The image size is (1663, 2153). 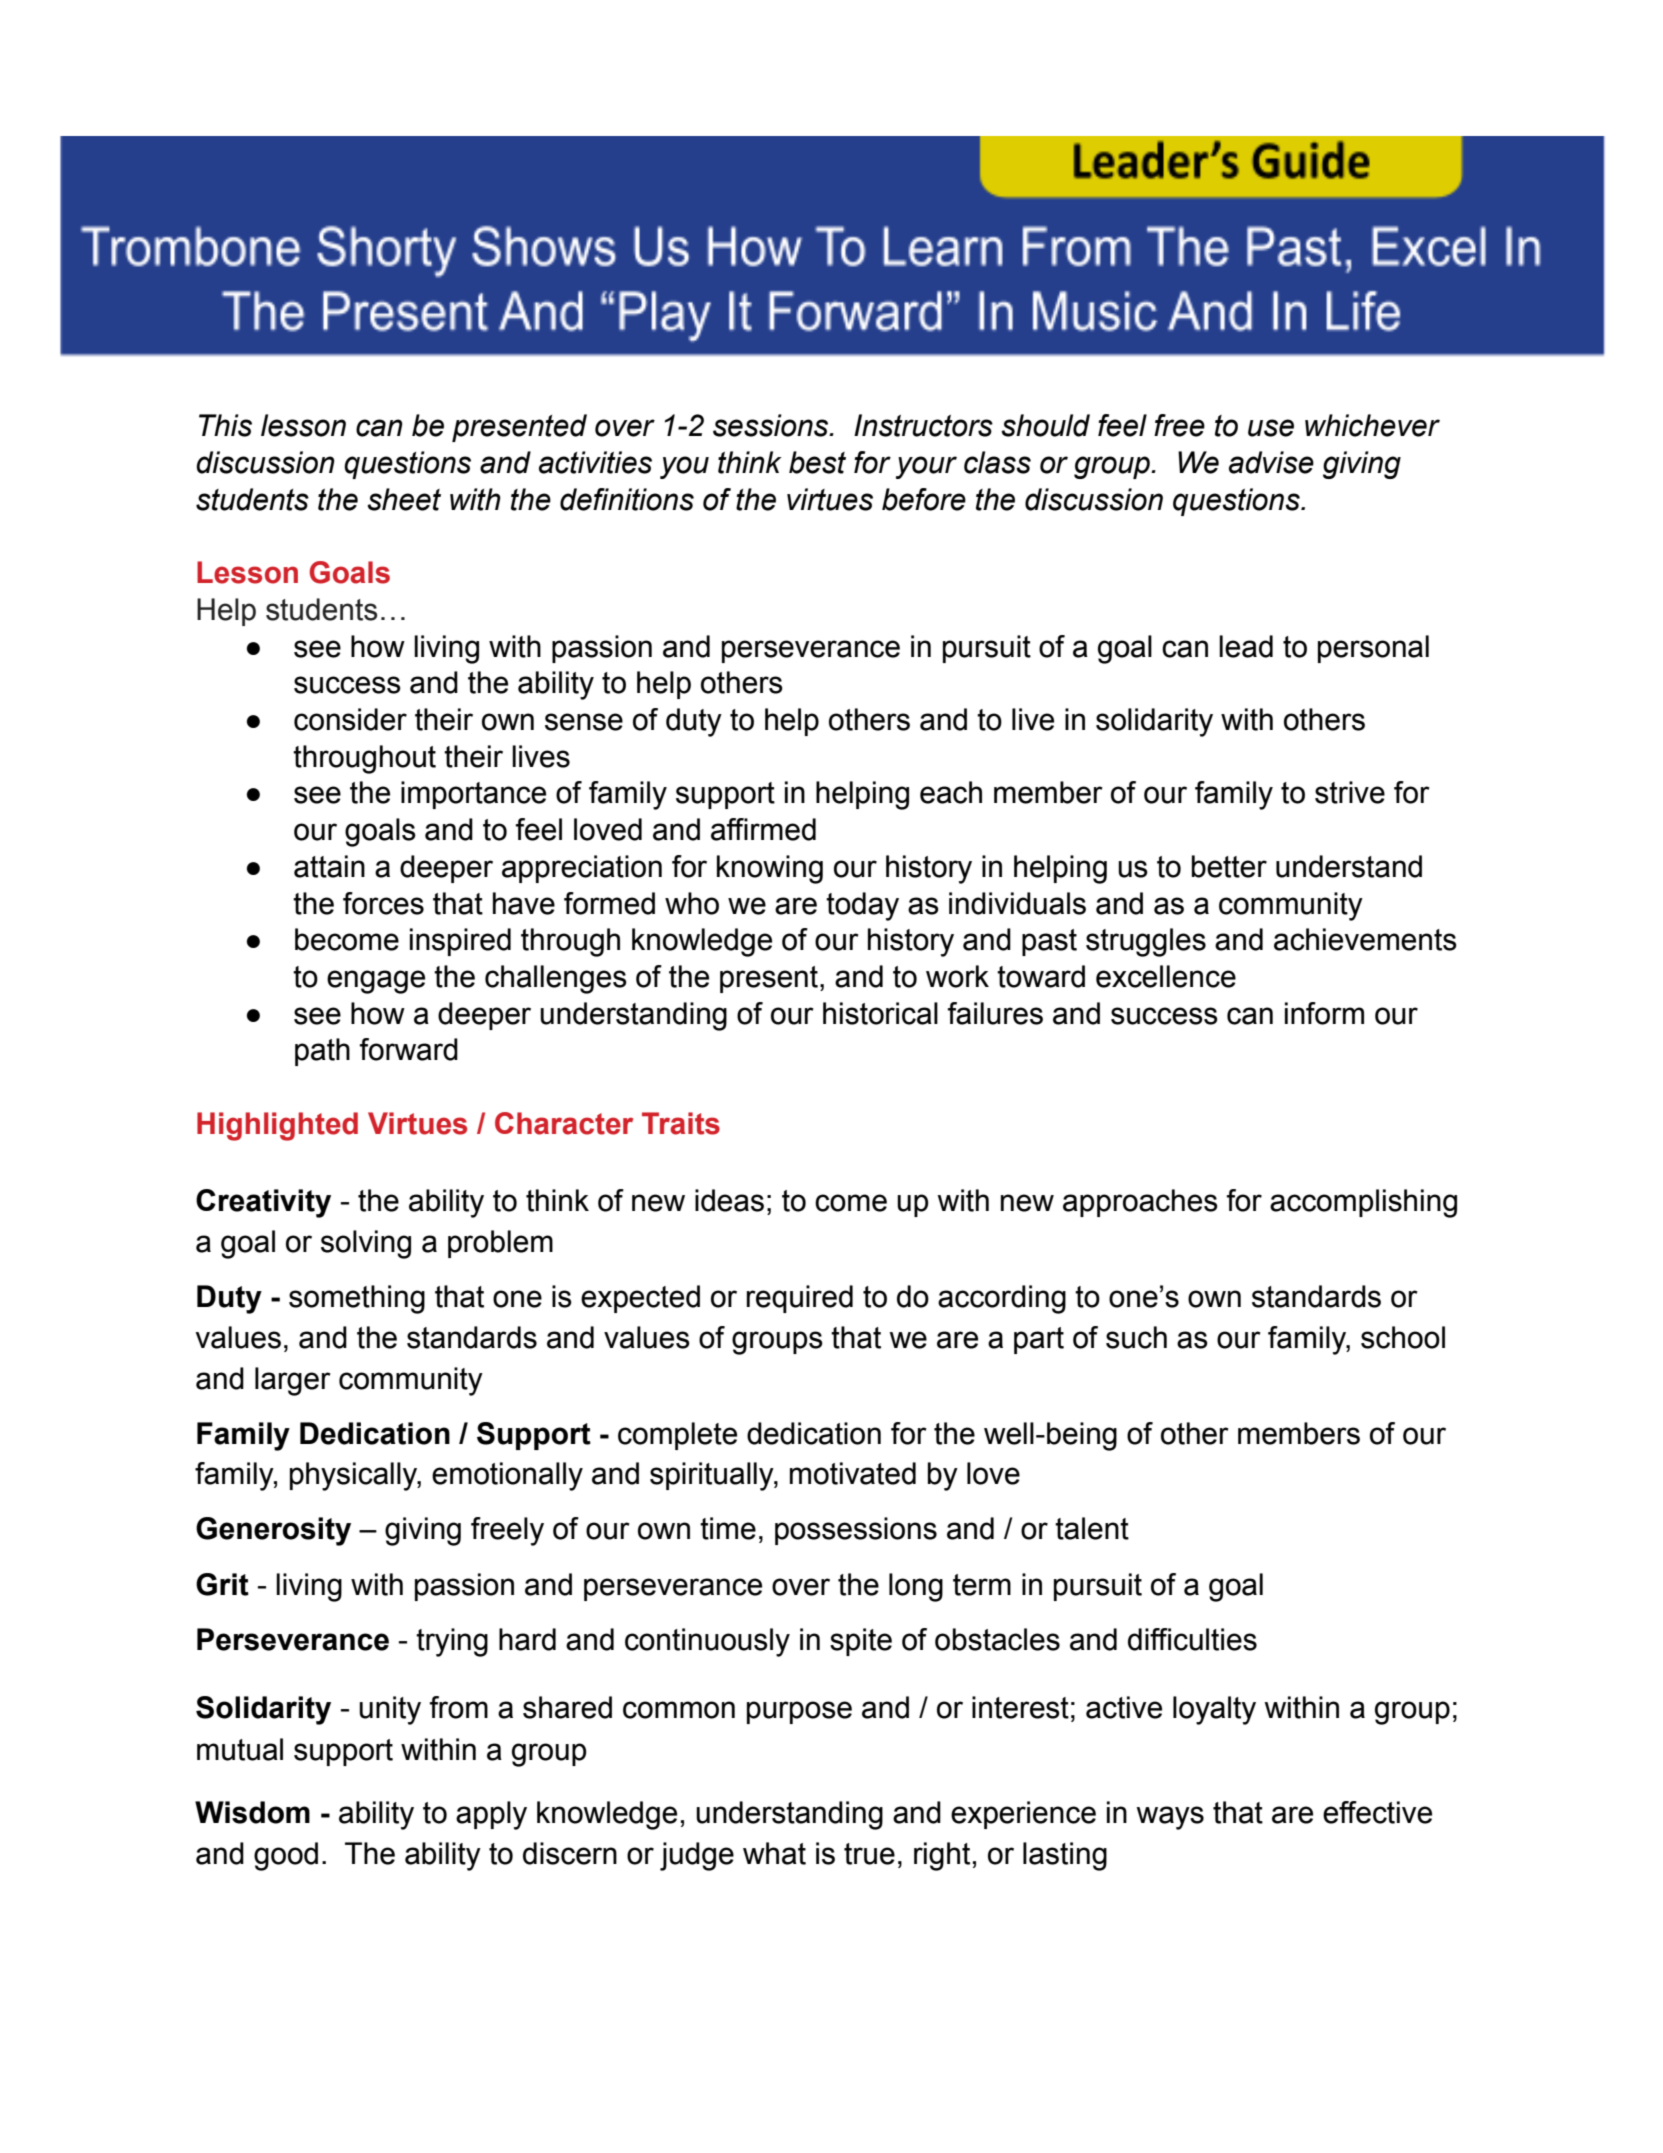 What do you see at coordinates (774, 1853) in the screenshot?
I see `what` at bounding box center [774, 1853].
